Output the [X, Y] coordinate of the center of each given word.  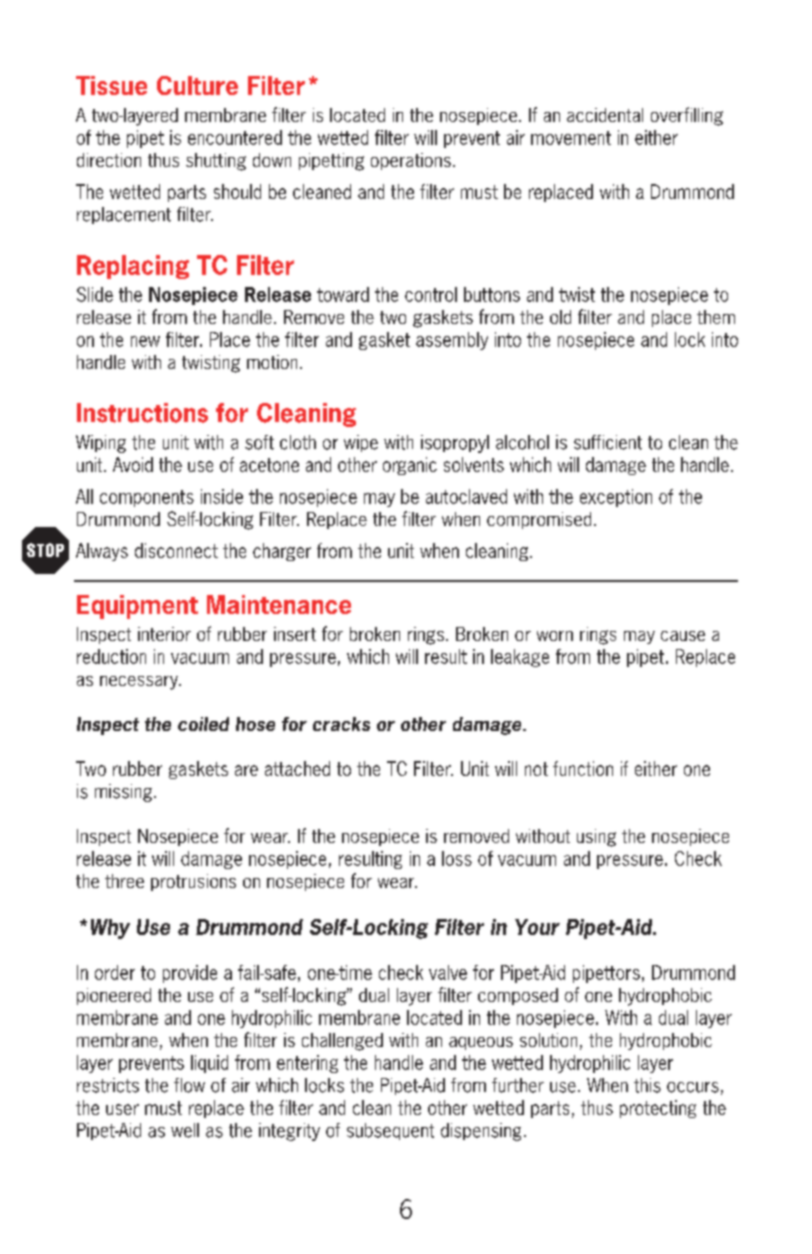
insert [295, 634]
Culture [197, 85]
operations [411, 161]
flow [189, 1085]
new [145, 341]
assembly [452, 341]
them [716, 317]
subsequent [390, 1131]
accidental [605, 115]
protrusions [193, 882]
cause [683, 636]
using [596, 838]
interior [164, 634]
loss [457, 858]
